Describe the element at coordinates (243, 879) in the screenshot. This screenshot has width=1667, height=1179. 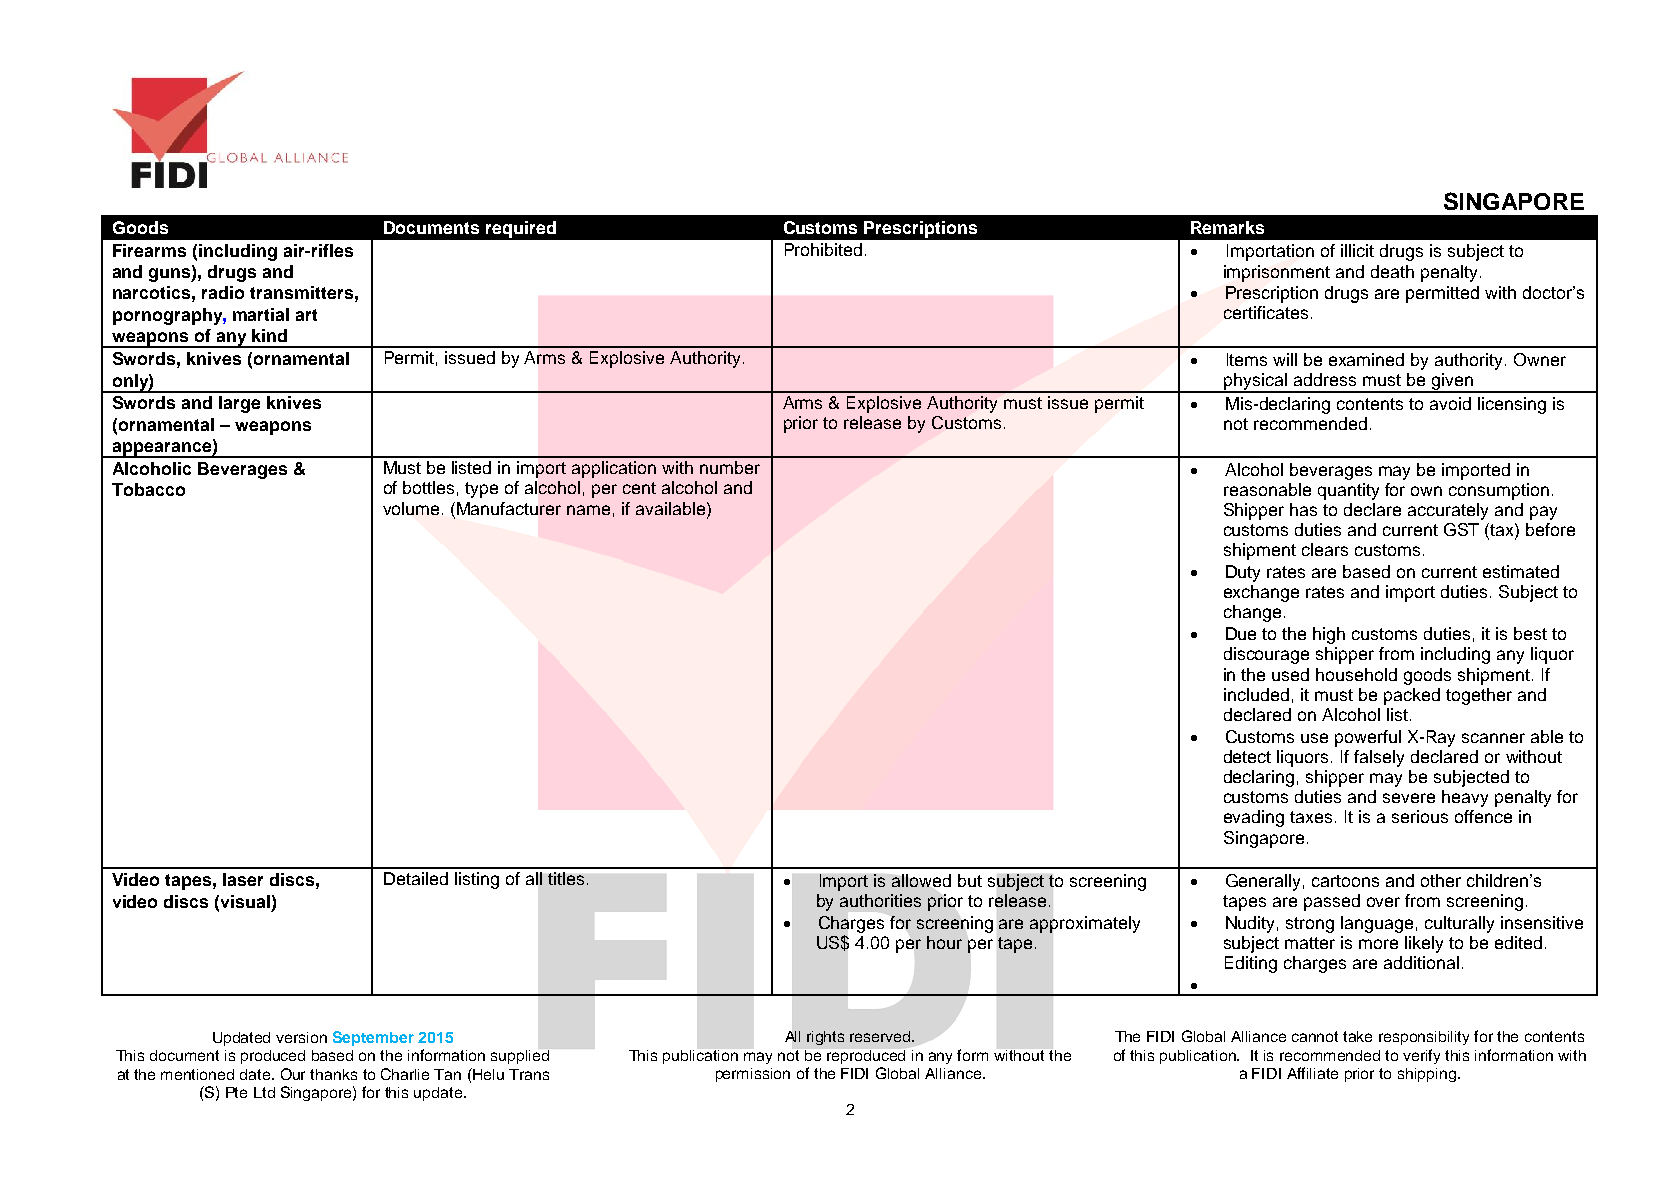
I see `laser` at that location.
